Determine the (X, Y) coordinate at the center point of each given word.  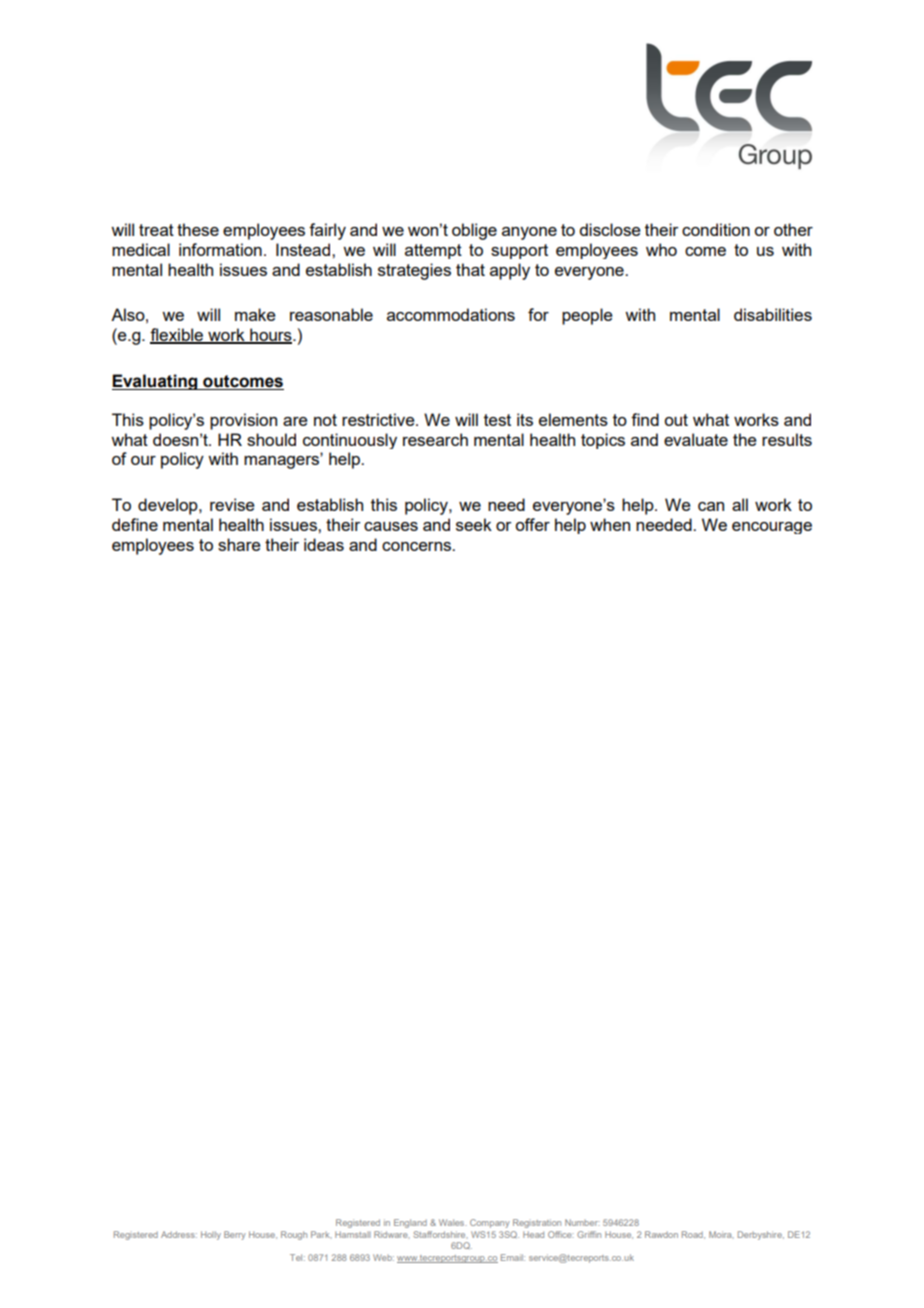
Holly (211, 1235)
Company (490, 1223)
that (470, 269)
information (220, 249)
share (239, 544)
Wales (453, 1222)
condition (716, 229)
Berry (235, 1235)
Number (582, 1222)
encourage (772, 528)
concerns (417, 546)
